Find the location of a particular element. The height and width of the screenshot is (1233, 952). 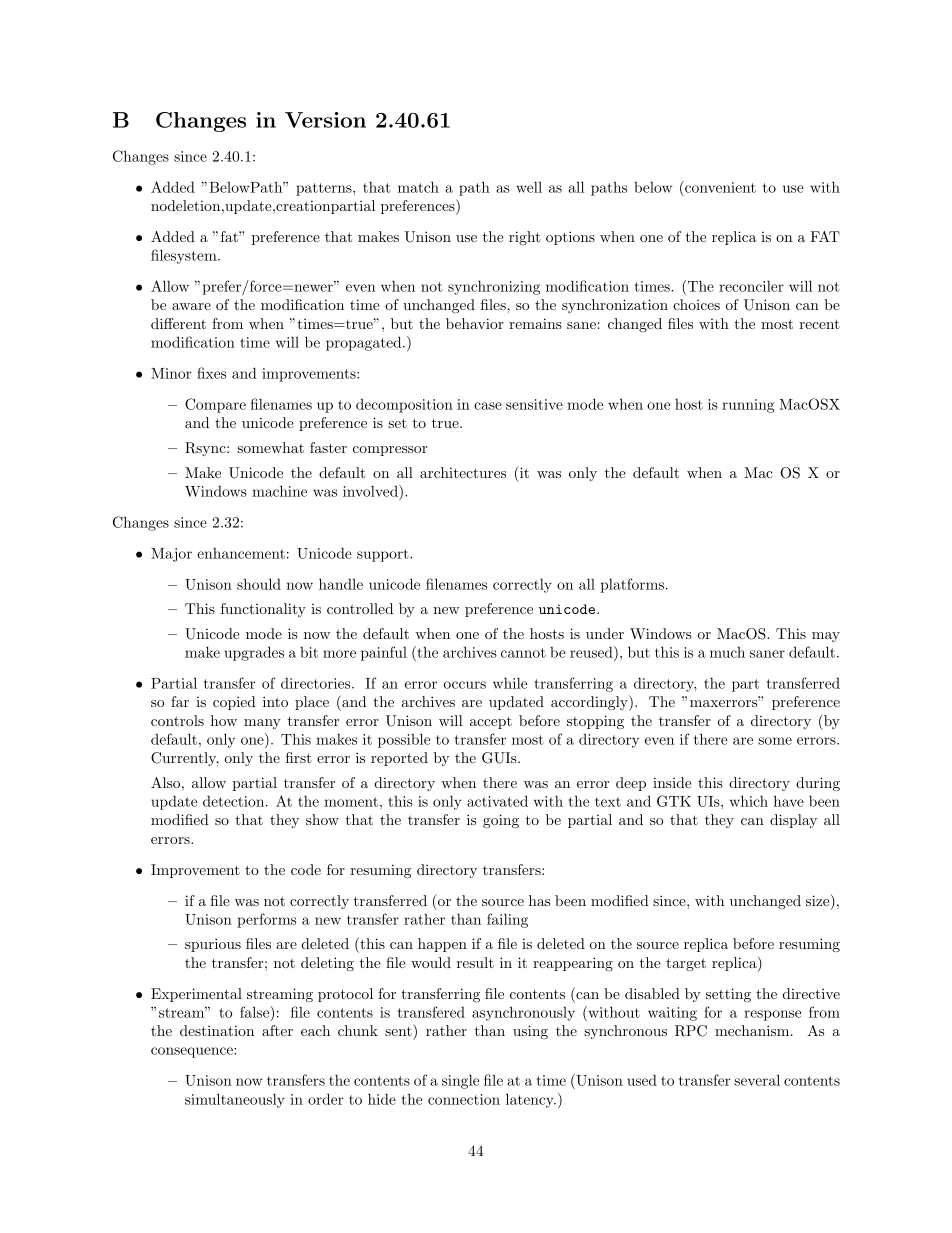

cannot is located at coordinates (523, 653).
